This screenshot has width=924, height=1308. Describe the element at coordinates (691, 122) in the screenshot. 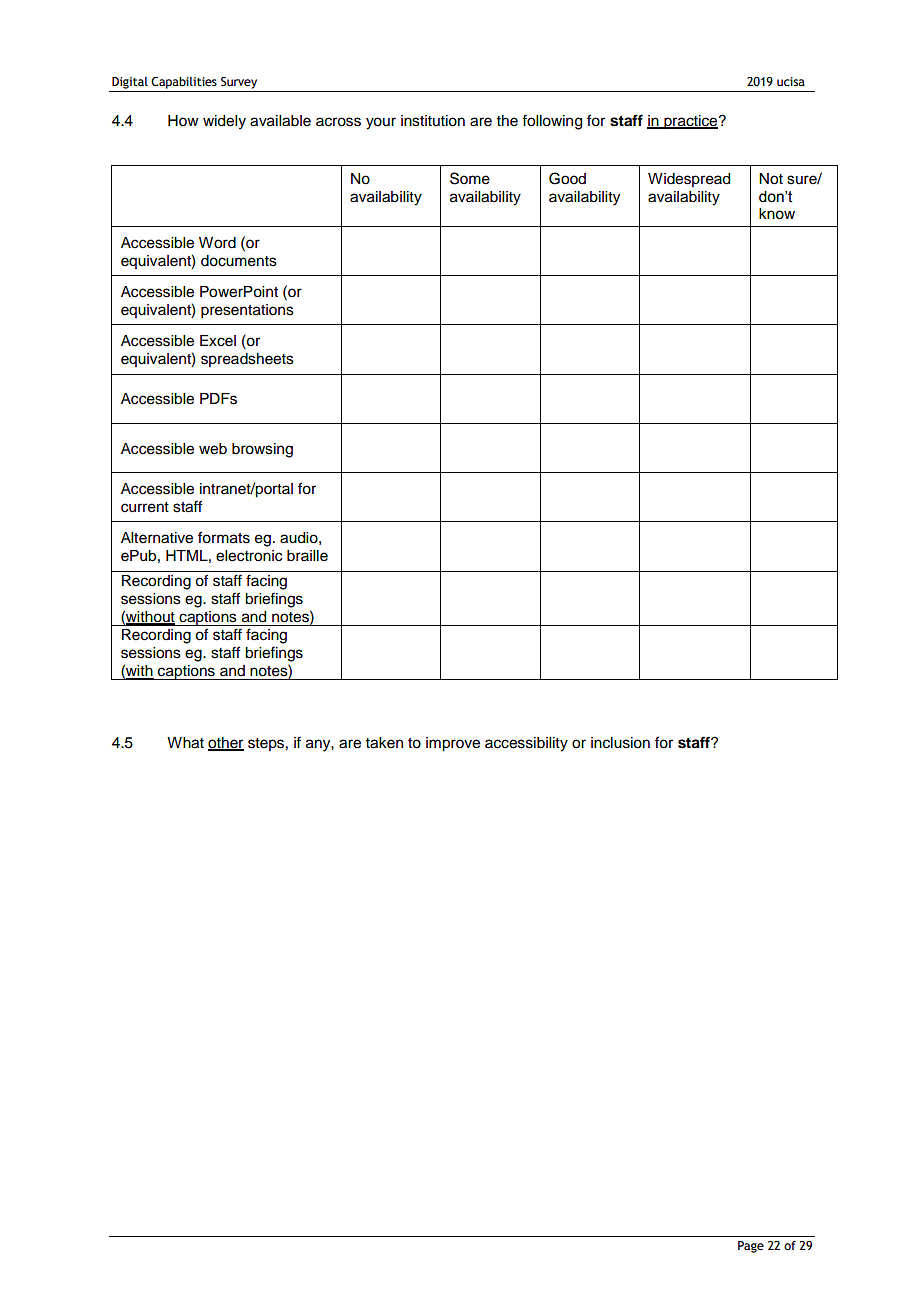

I see `practice` at that location.
